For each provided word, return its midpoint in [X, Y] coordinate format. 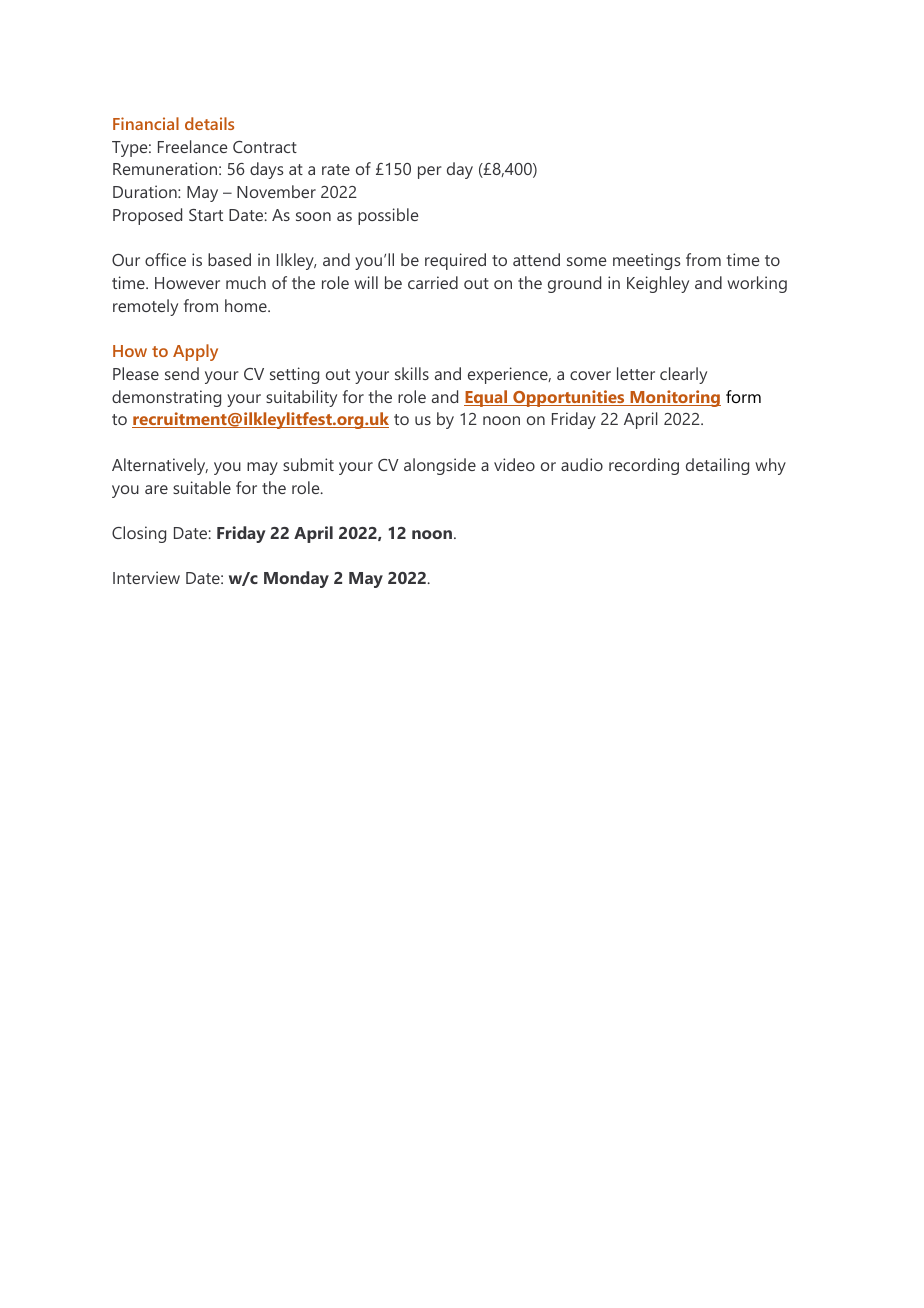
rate [336, 169]
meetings [647, 261]
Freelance [193, 146]
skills [412, 373]
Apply [195, 352]
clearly [683, 375]
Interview [146, 577]
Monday [296, 579]
